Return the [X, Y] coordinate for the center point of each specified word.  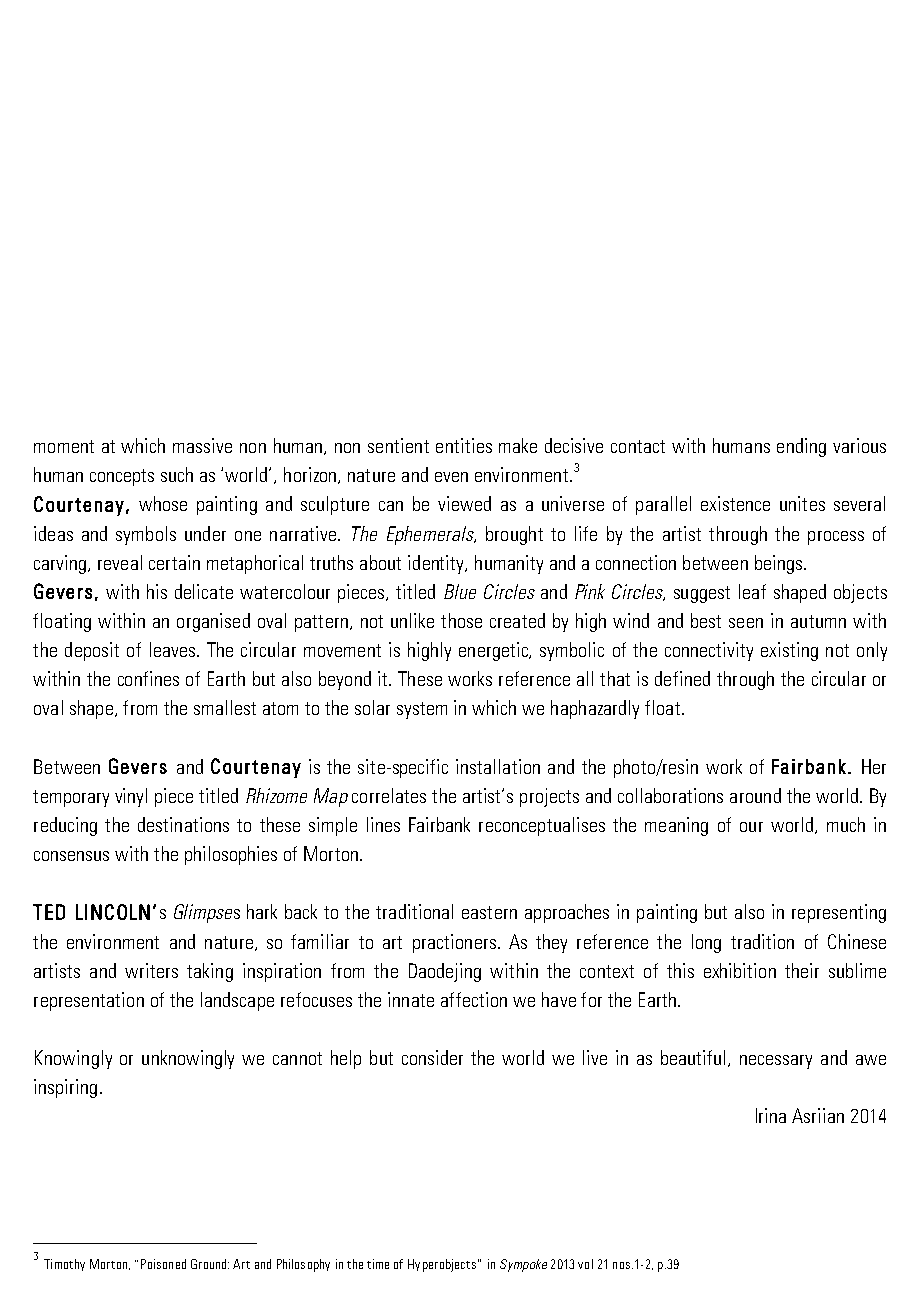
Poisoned [163, 1264]
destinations [183, 824]
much [846, 824]
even [451, 477]
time [378, 1264]
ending [801, 447]
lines [383, 824]
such [177, 474]
